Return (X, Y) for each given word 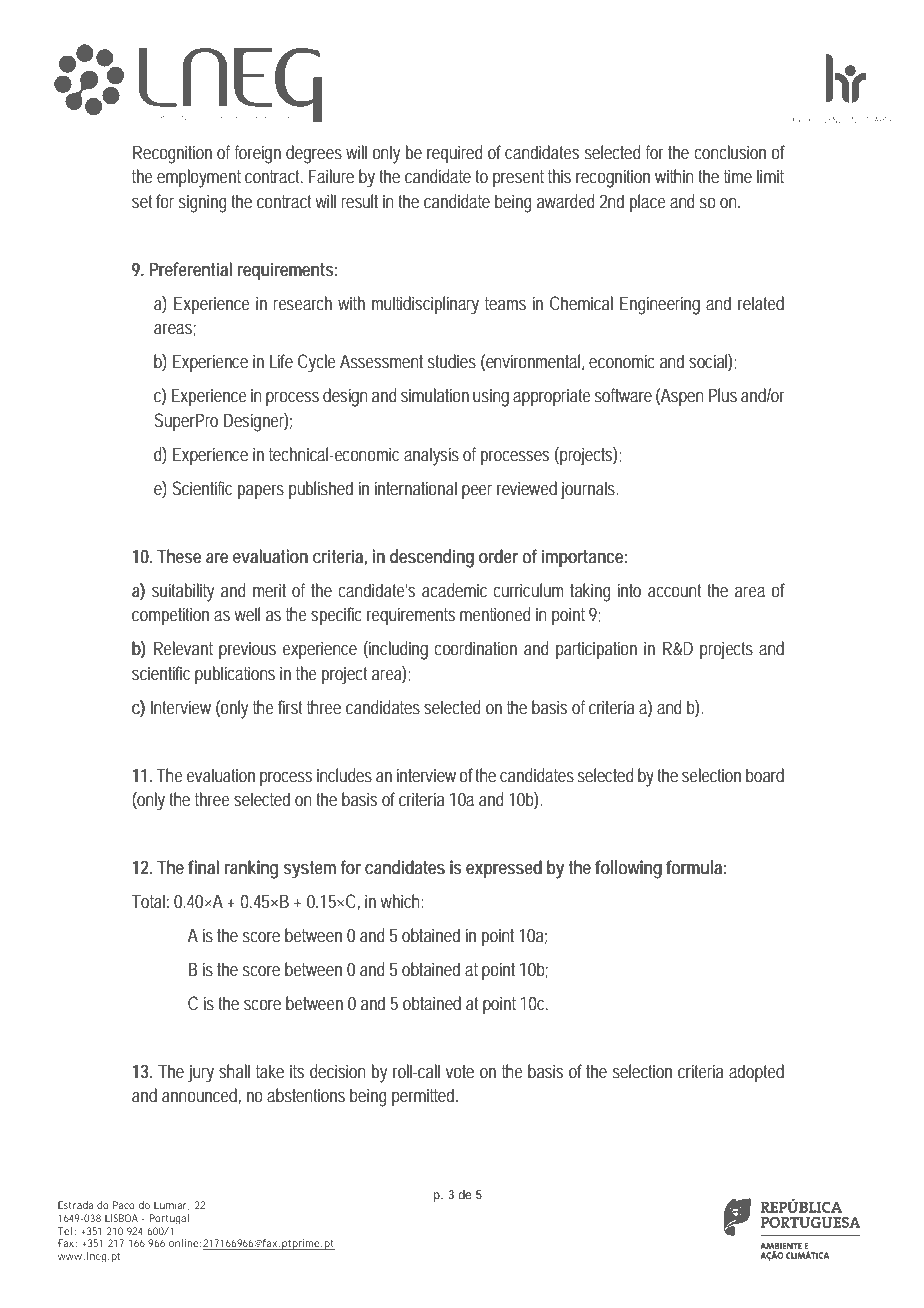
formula (694, 867)
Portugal (169, 1219)
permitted (423, 1097)
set (142, 201)
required (455, 154)
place (648, 203)
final (203, 867)
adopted (756, 1073)
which (400, 901)
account (674, 590)
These (179, 556)
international (416, 488)
